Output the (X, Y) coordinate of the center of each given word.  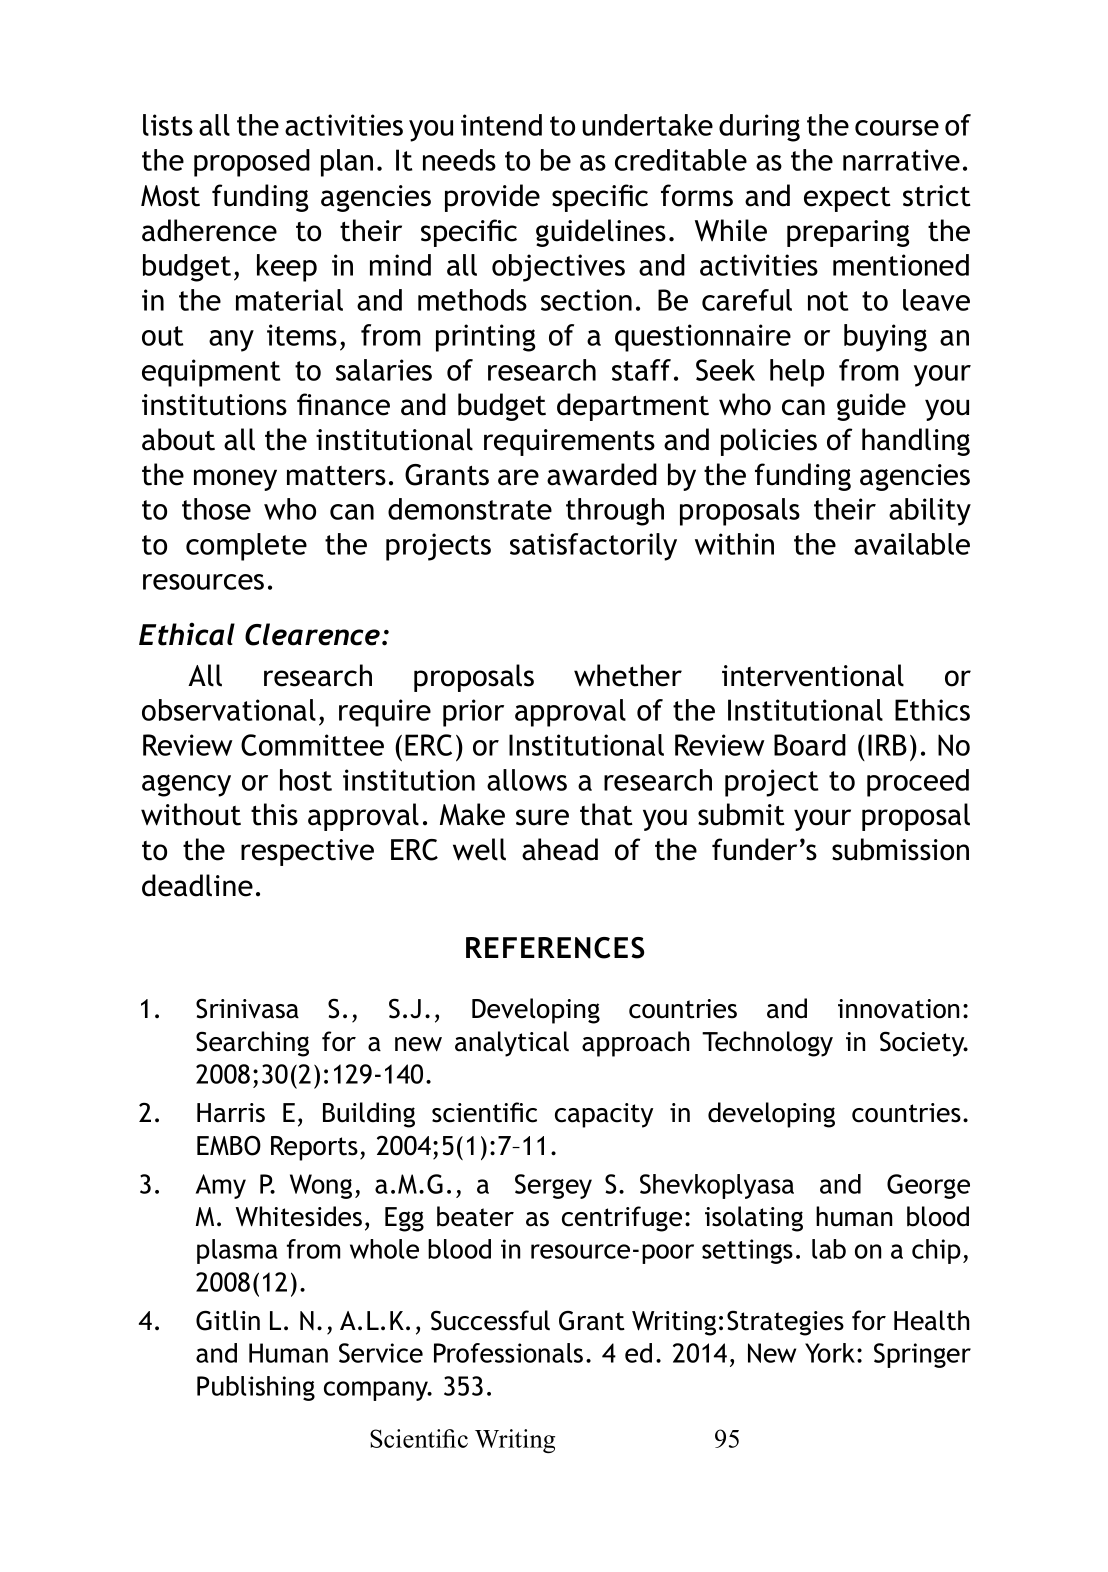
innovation (898, 1009)
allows (527, 780)
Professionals (508, 1353)
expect (847, 199)
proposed (252, 163)
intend (501, 125)
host (306, 780)
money (235, 480)
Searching (252, 1044)
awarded (602, 474)
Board (810, 745)
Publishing (256, 1388)
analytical (512, 1044)
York (831, 1353)
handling (916, 442)
